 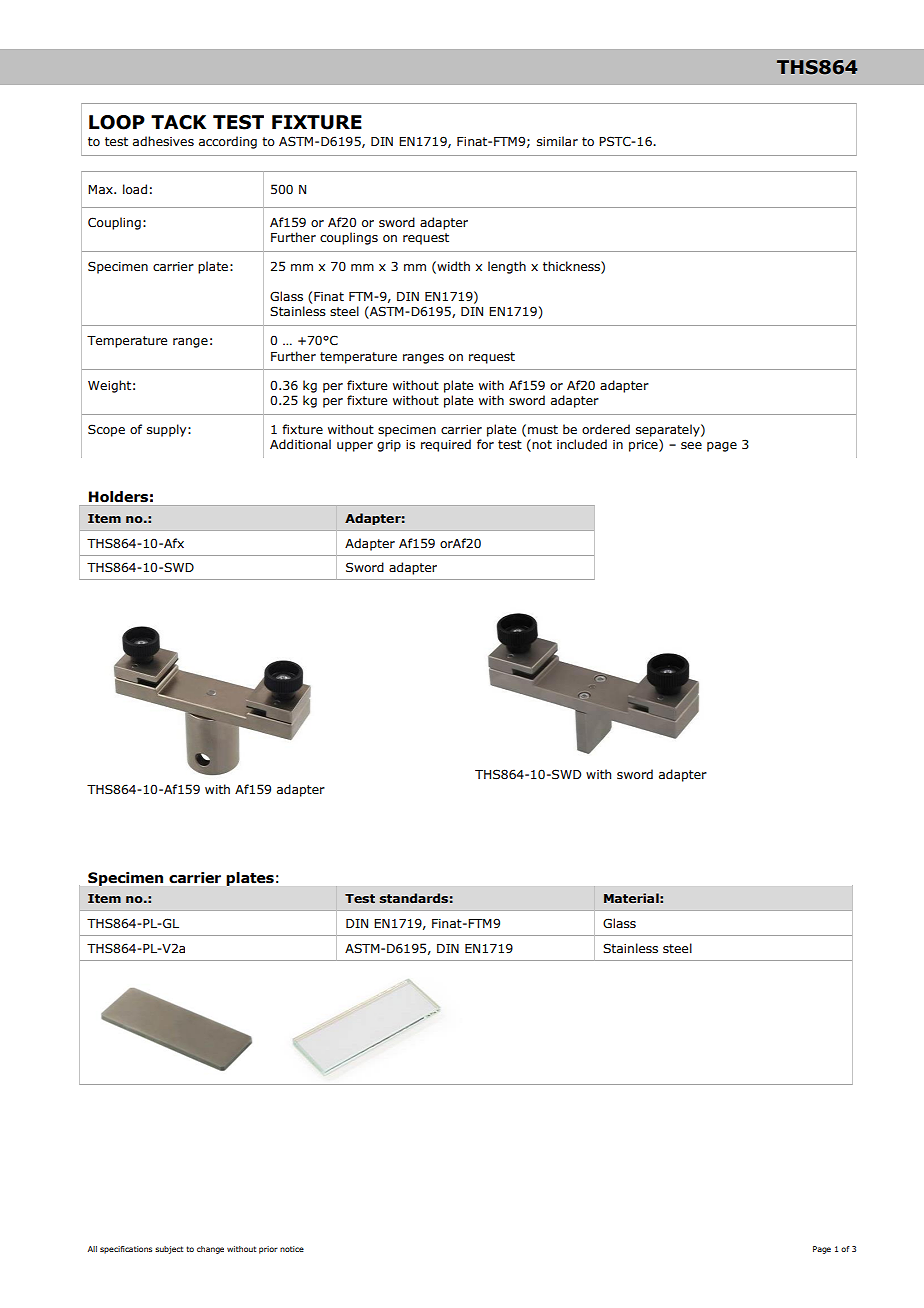 I want to click on specifications, so click(x=126, y=1250).
